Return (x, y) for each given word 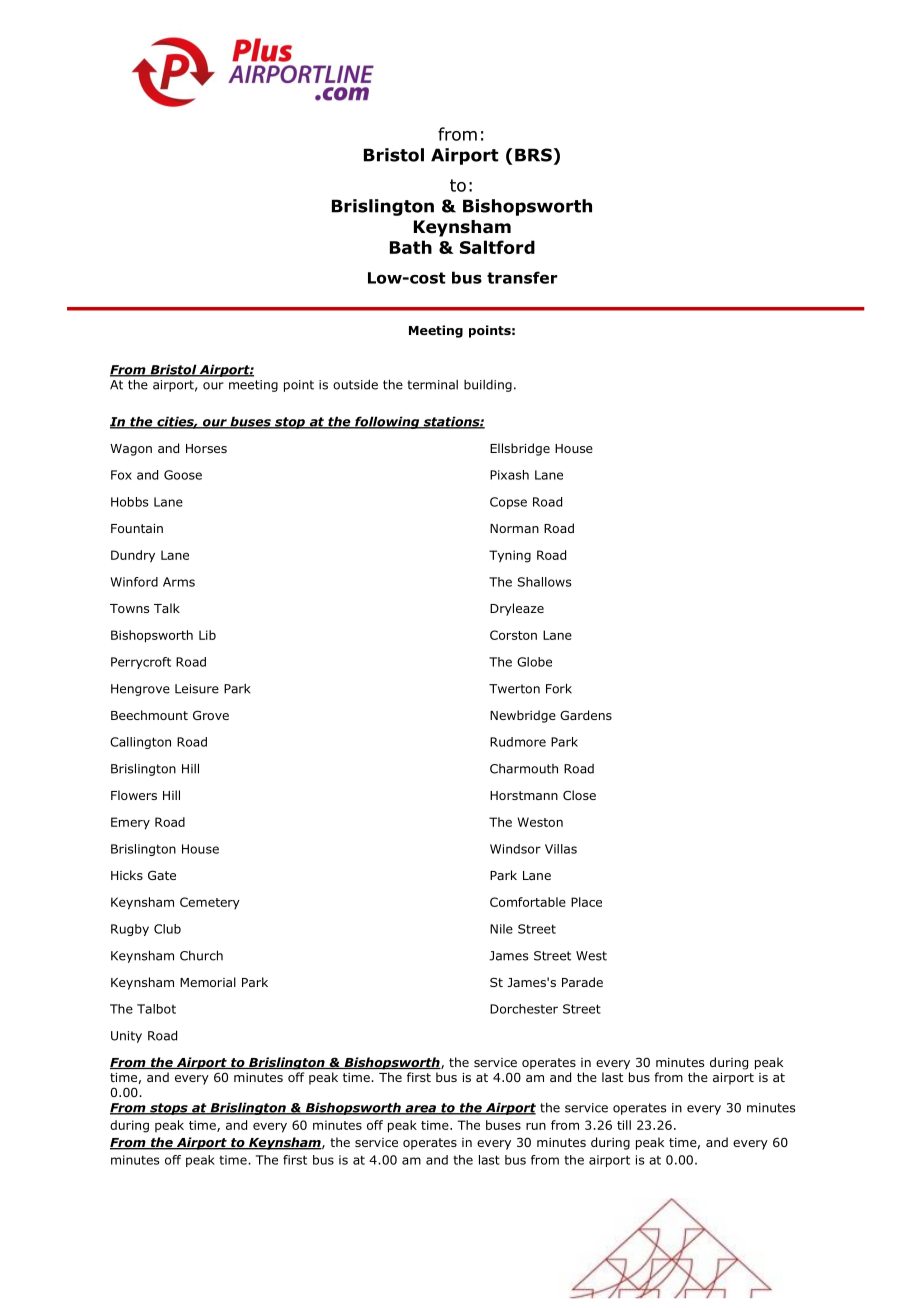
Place (586, 902)
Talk (167, 608)
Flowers (134, 795)
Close (579, 795)
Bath (411, 247)
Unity (126, 1037)
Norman (514, 528)
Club (167, 929)
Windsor (515, 849)
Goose (183, 475)
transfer (522, 277)
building (488, 386)
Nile (501, 929)
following (387, 422)
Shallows (545, 582)
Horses (206, 448)
